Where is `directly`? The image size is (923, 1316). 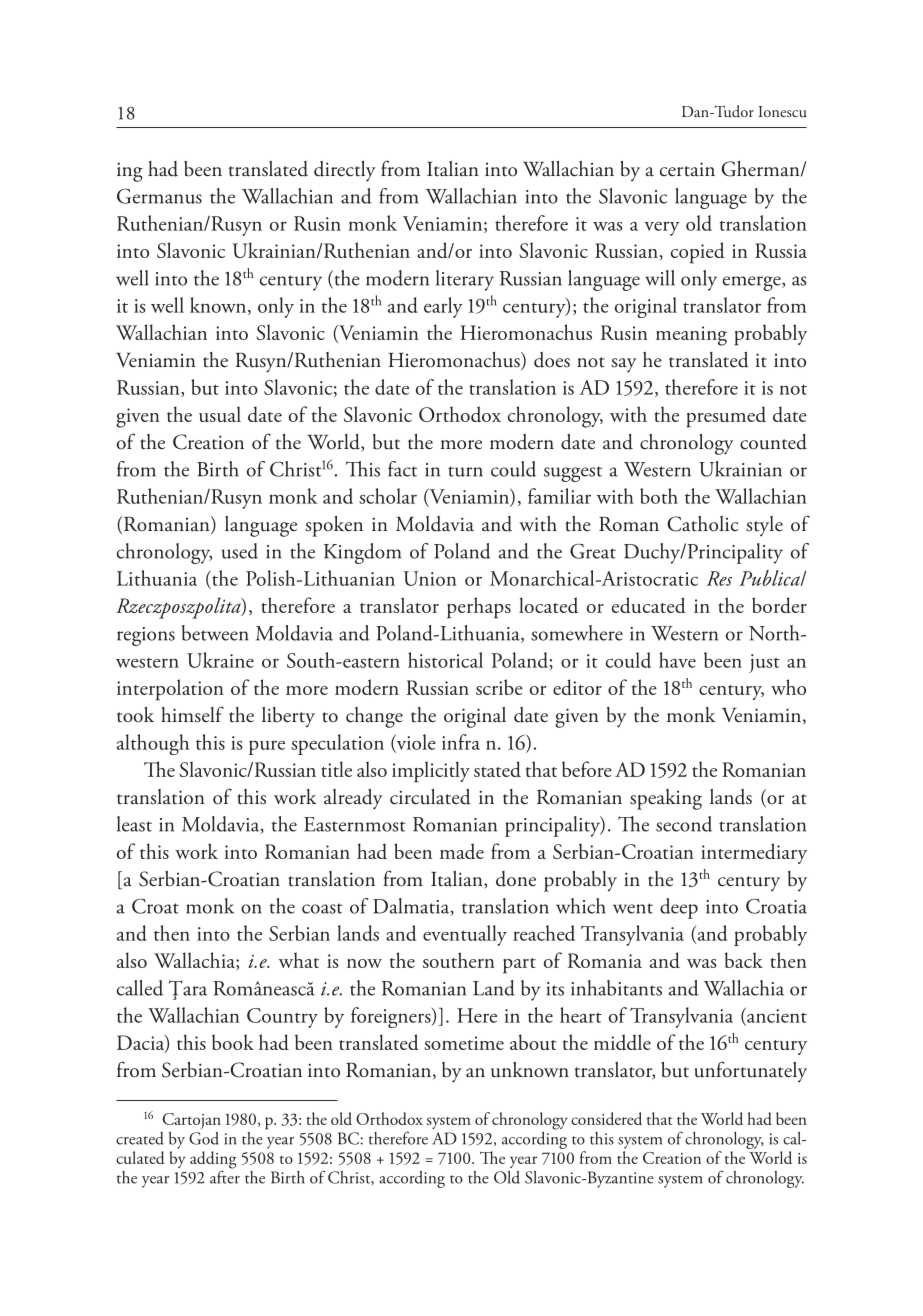 directly is located at coordinates (345, 171).
